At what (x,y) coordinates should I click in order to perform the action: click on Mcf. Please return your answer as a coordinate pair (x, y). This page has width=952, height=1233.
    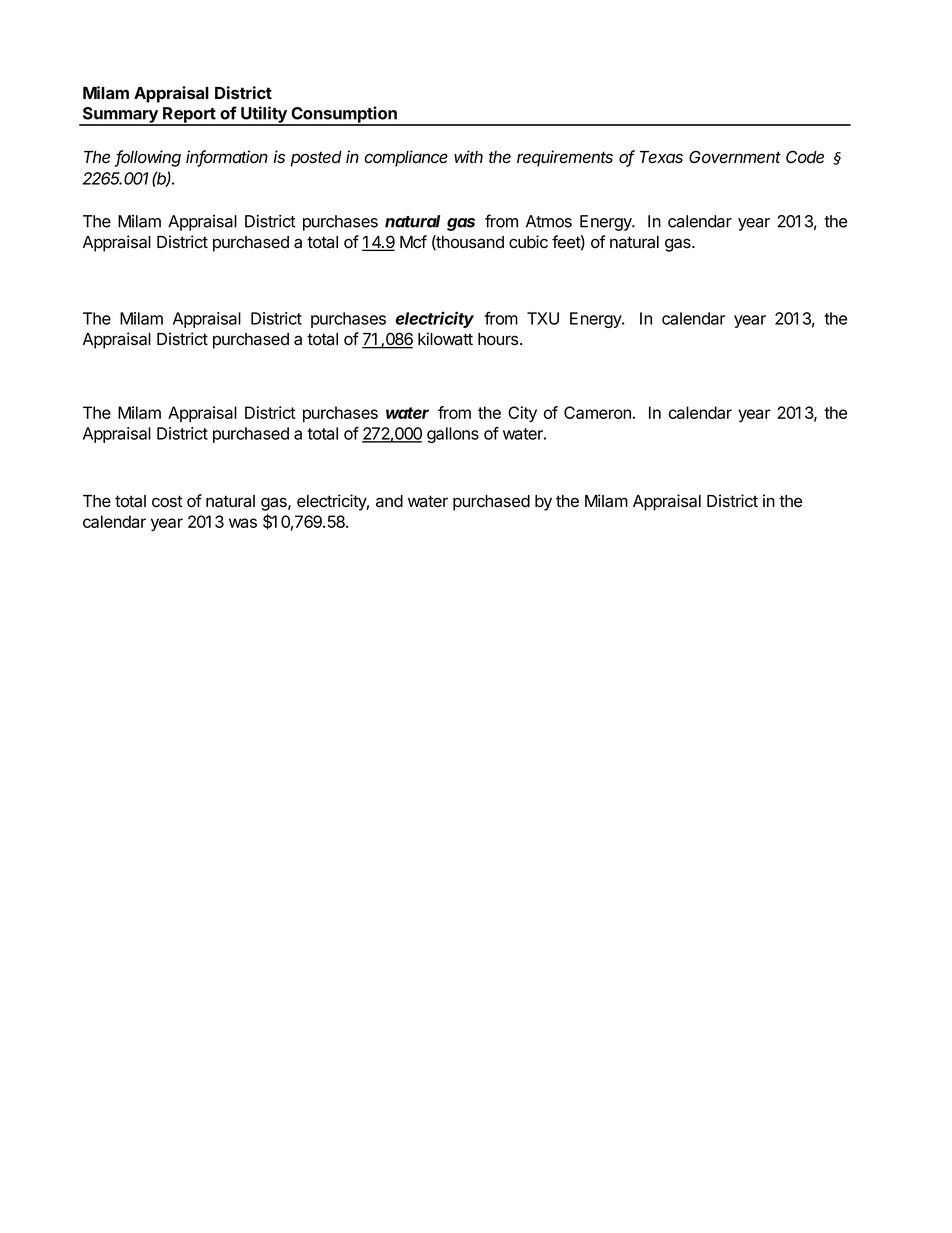
    Looking at the image, I should click on (413, 242).
